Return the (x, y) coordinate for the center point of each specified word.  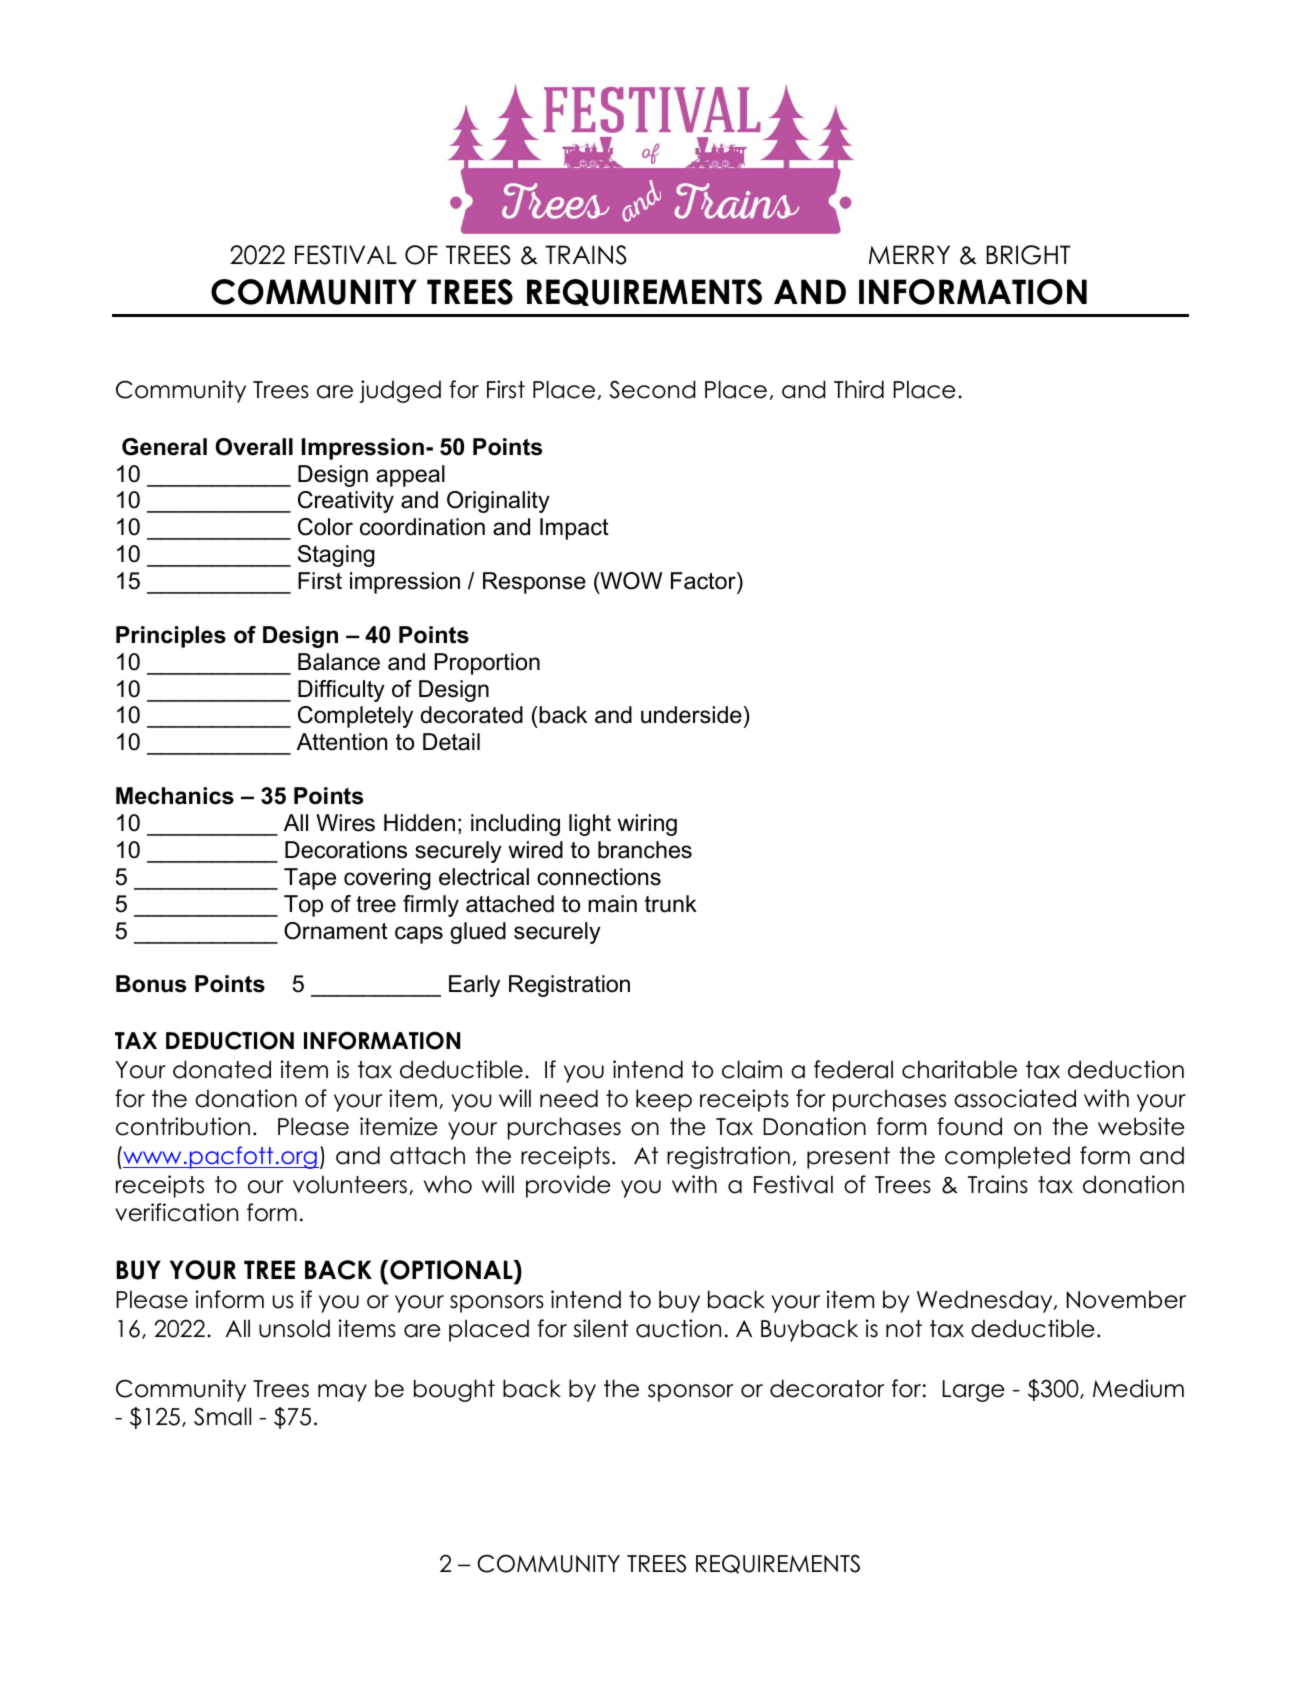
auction (678, 1328)
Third (859, 389)
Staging (336, 556)
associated (1015, 1098)
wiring (647, 825)
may (342, 1393)
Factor (704, 581)
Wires (345, 823)
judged (400, 391)
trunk (671, 904)
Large (973, 1391)
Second (653, 389)
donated (222, 1069)
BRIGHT (1028, 255)
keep (664, 1100)
